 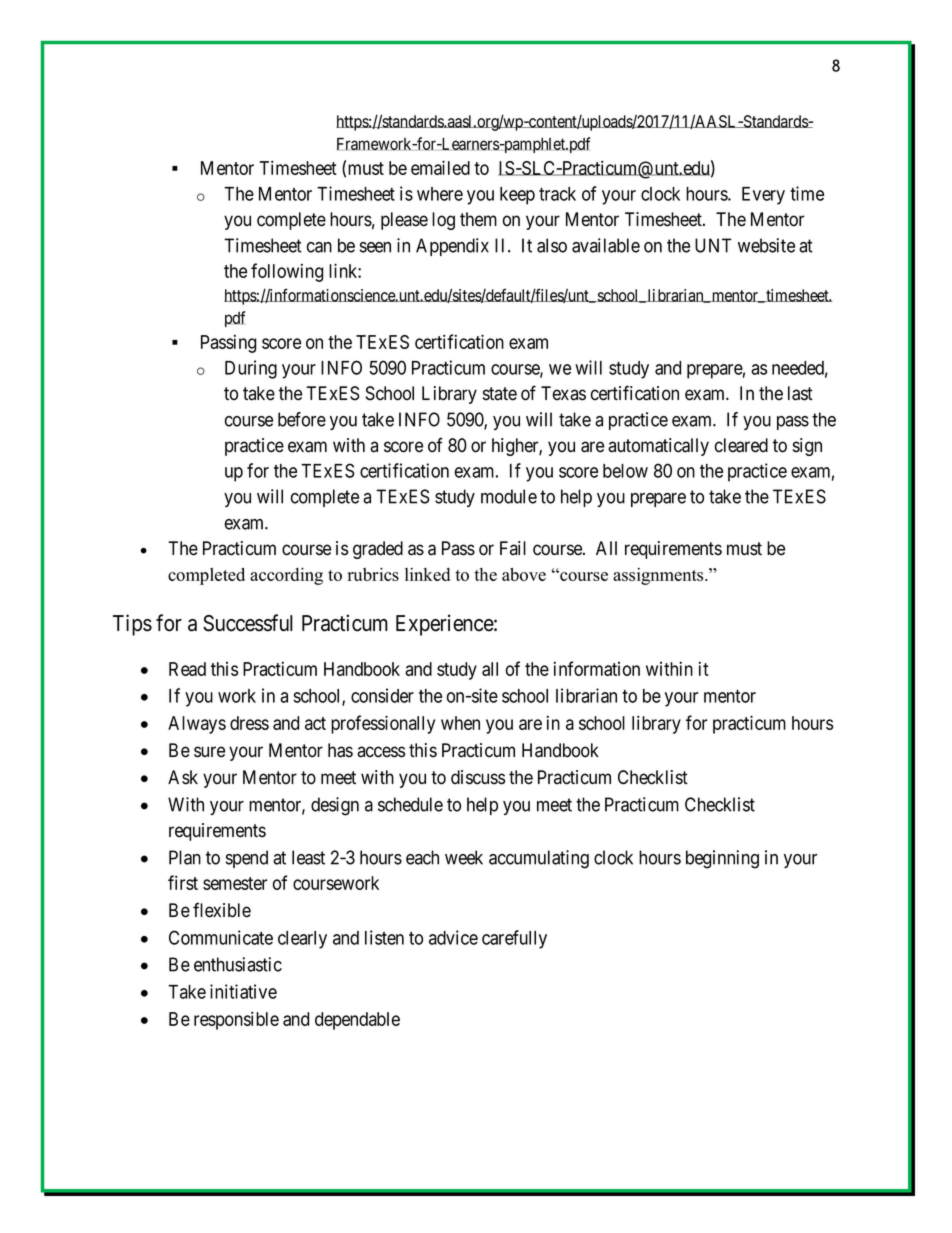 What do you see at coordinates (243, 991) in the screenshot?
I see `initiative` at bounding box center [243, 991].
